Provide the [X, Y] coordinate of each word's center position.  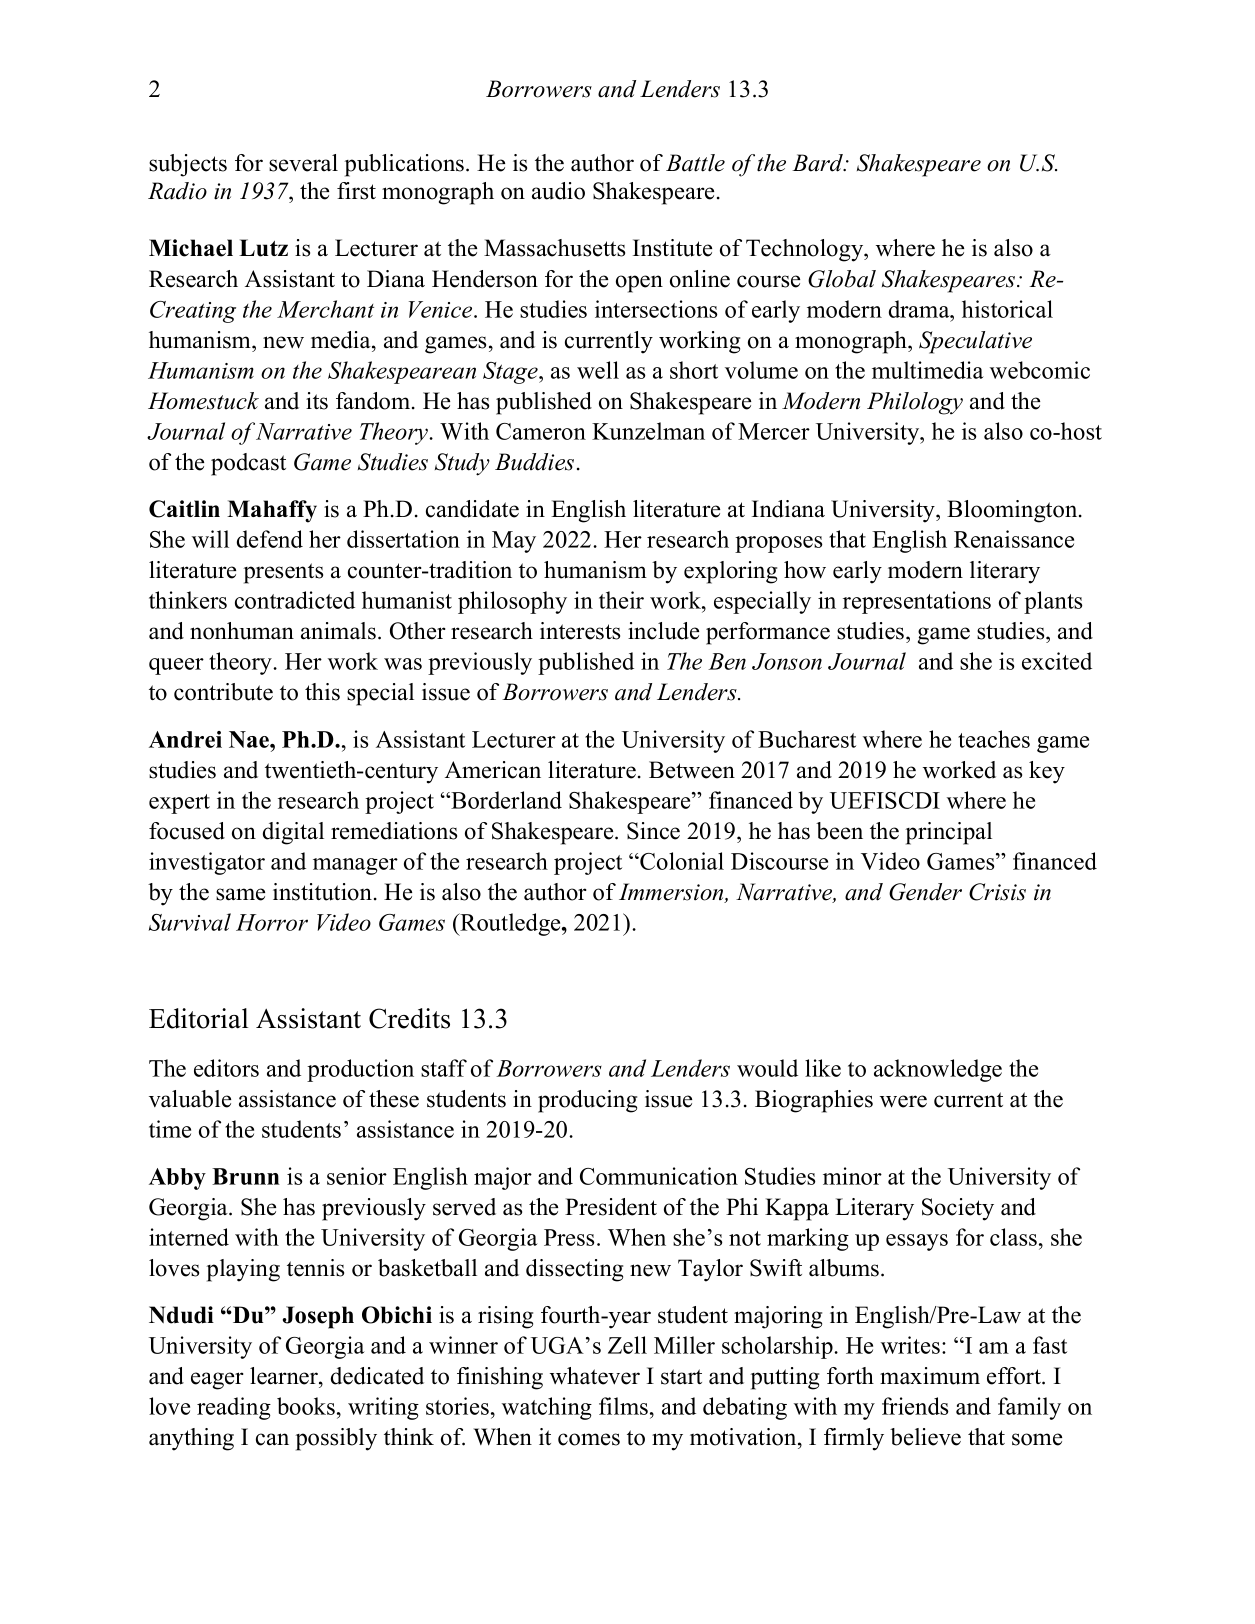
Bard [819, 163]
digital [293, 833]
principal [949, 833]
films [623, 1406]
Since [653, 831]
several [303, 163]
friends [915, 1406]
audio [558, 191]
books [306, 1406]
